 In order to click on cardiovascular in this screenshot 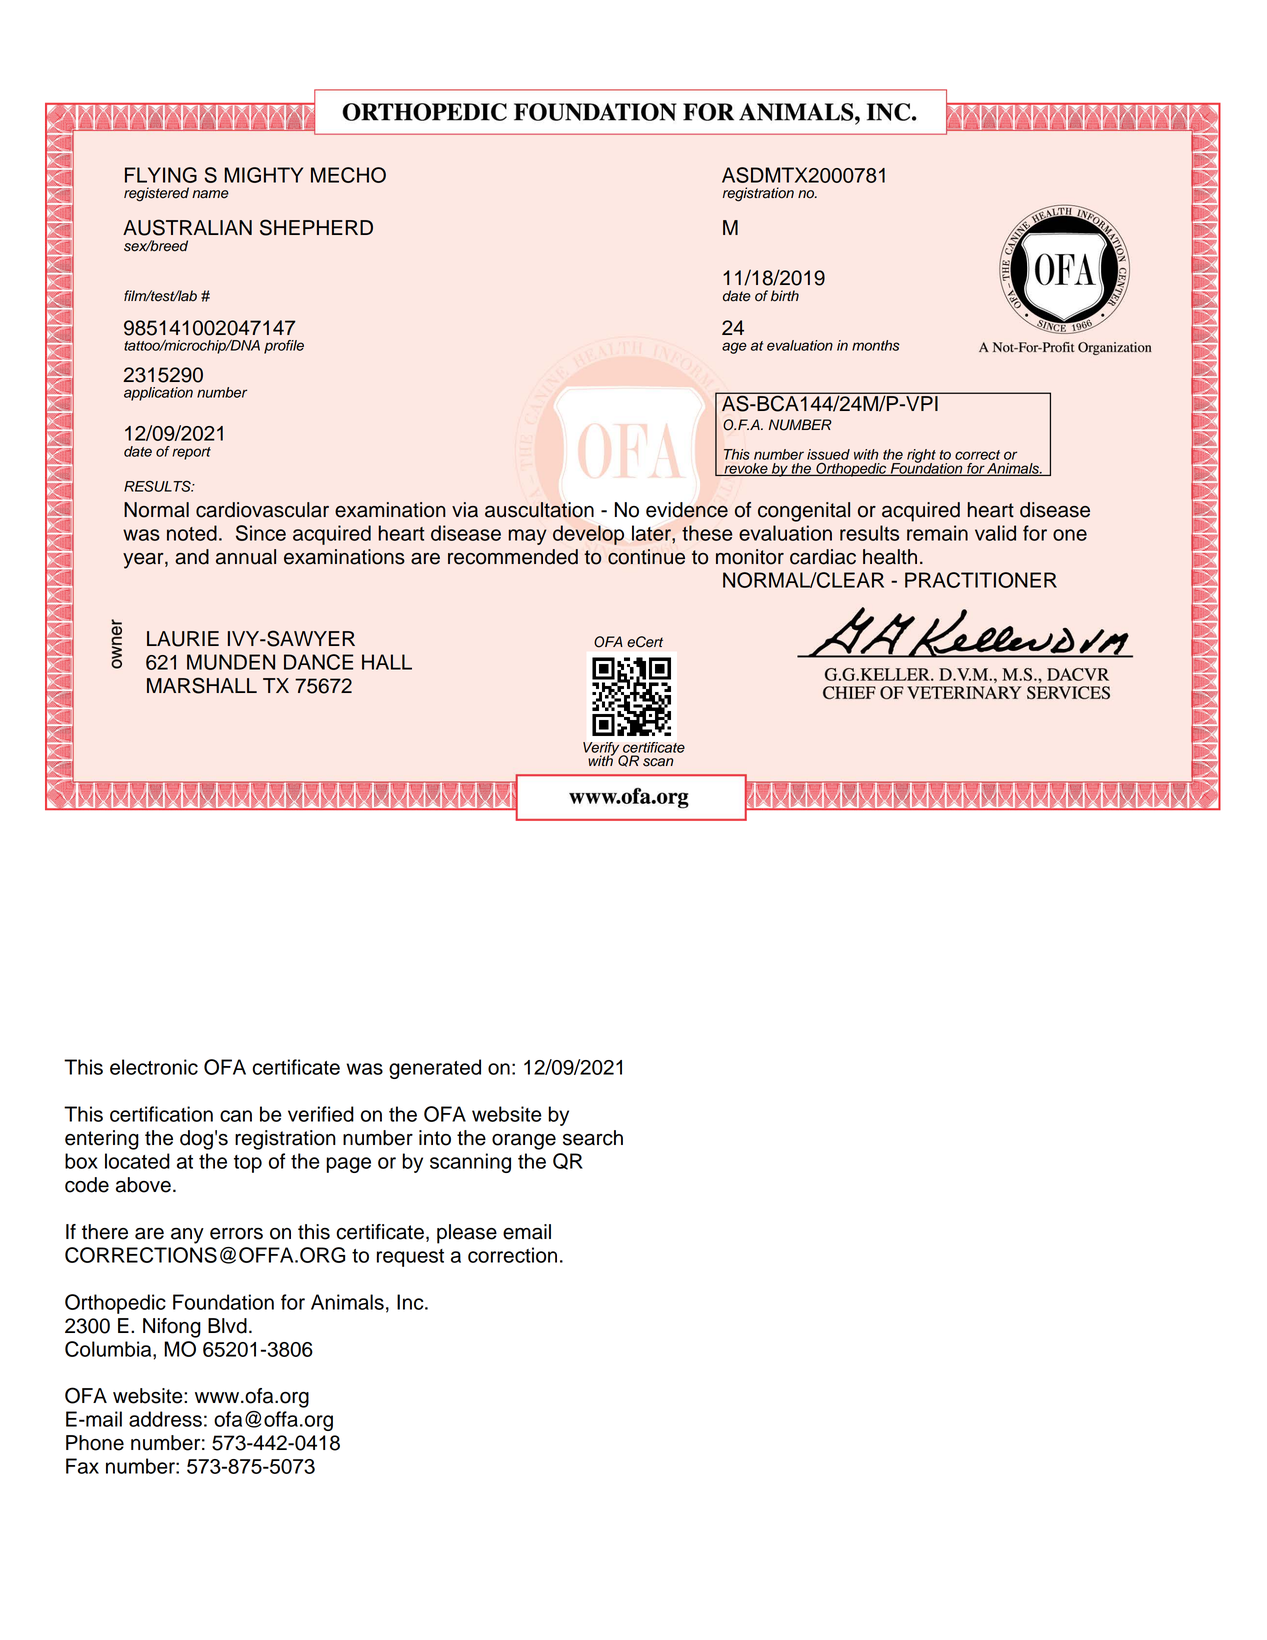, I will do `click(262, 510)`.
